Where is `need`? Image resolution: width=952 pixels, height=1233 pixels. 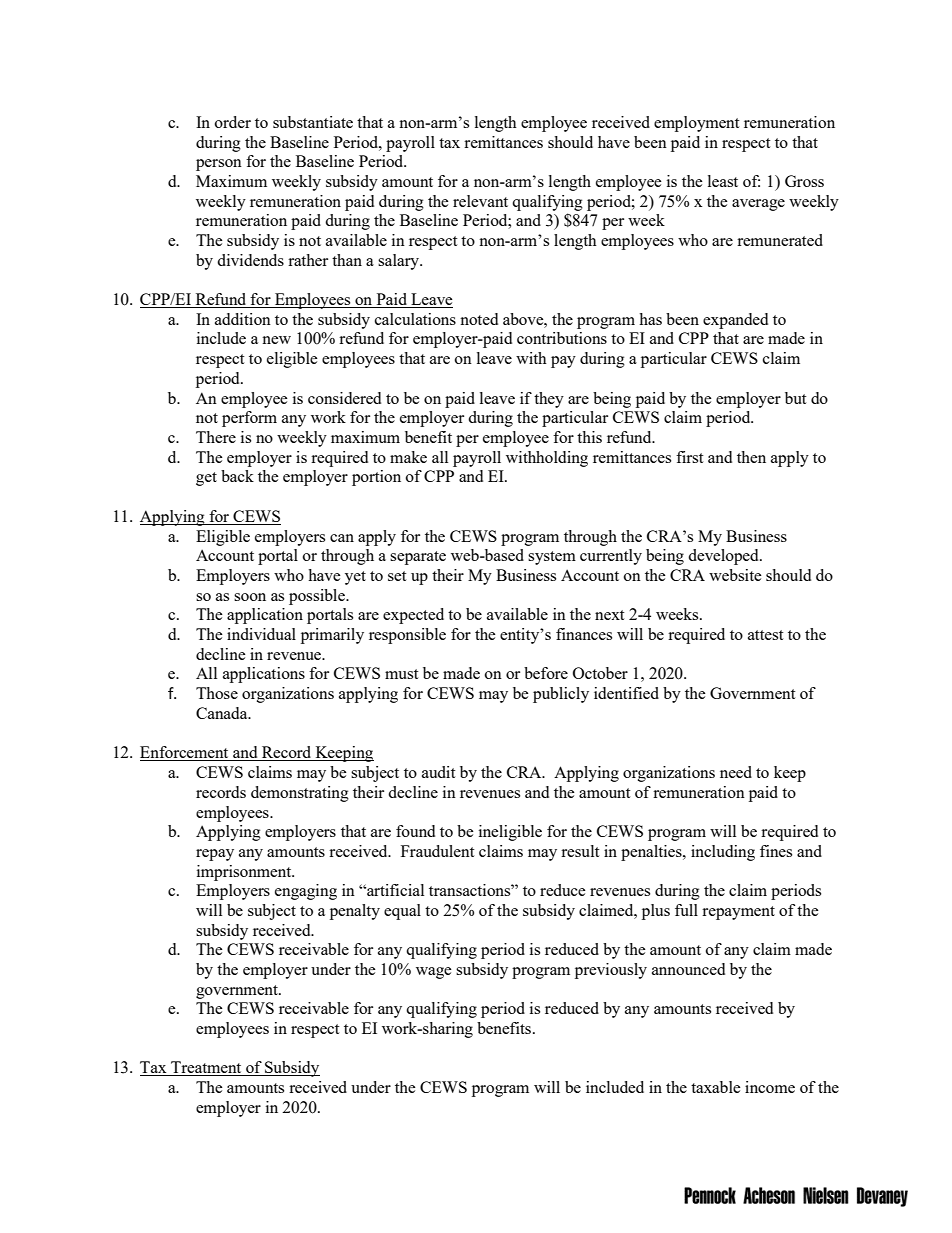
need is located at coordinates (736, 772).
